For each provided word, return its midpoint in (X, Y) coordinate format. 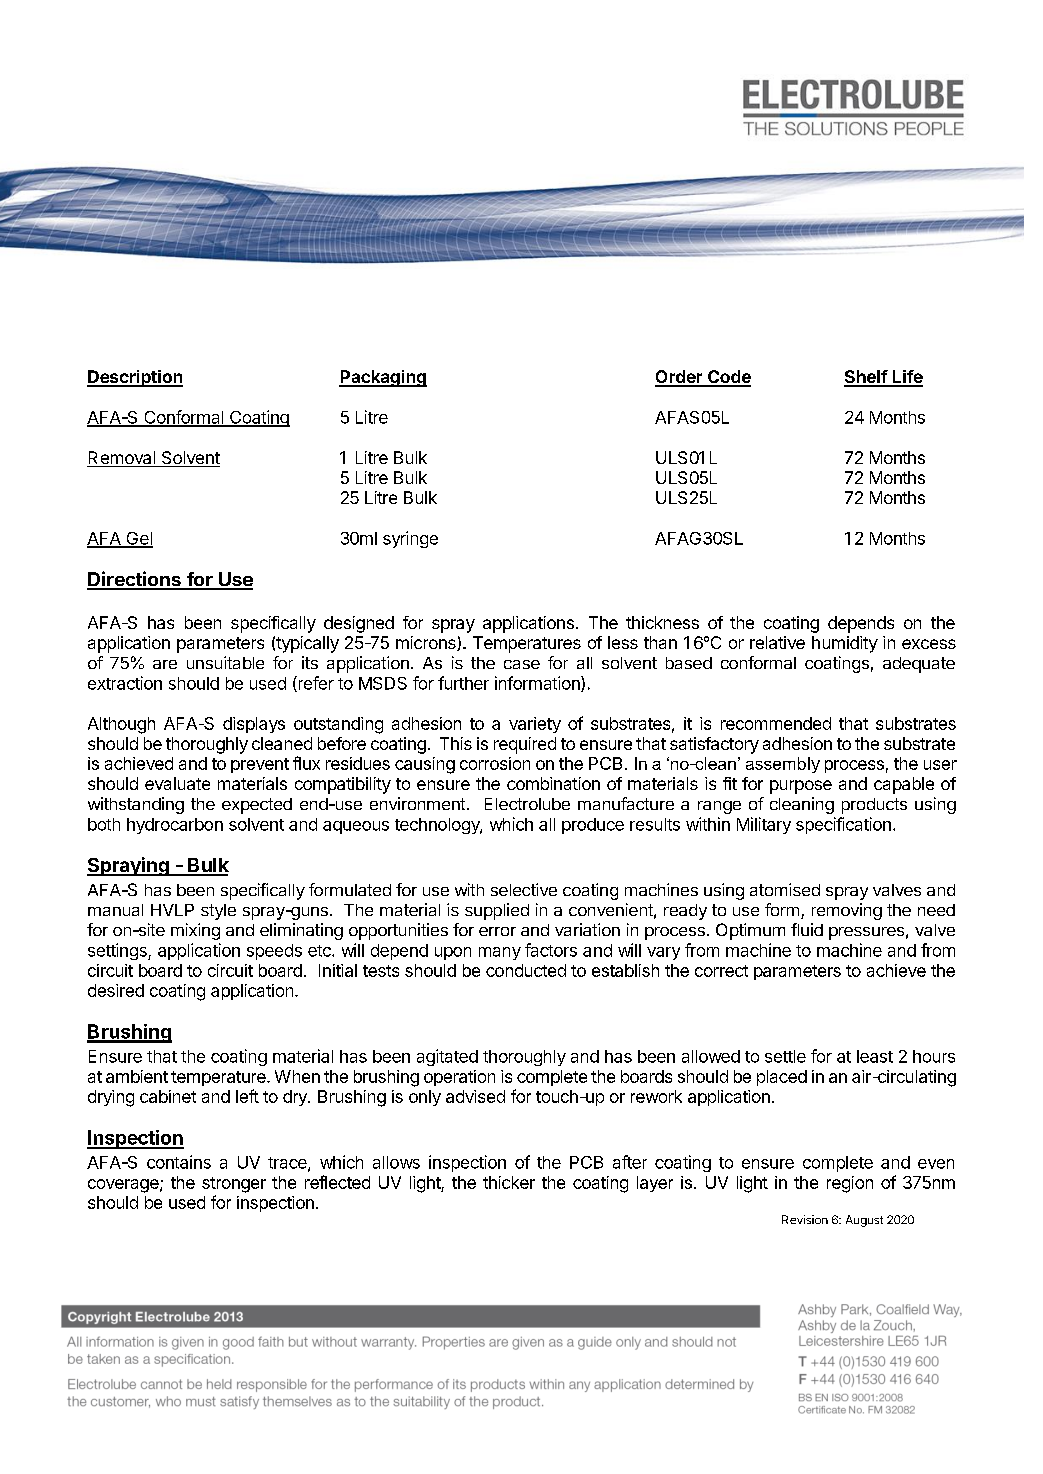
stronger (234, 1185)
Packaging (383, 378)
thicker (509, 1182)
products (874, 806)
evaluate (177, 783)
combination (553, 783)
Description (135, 378)
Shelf (866, 378)
